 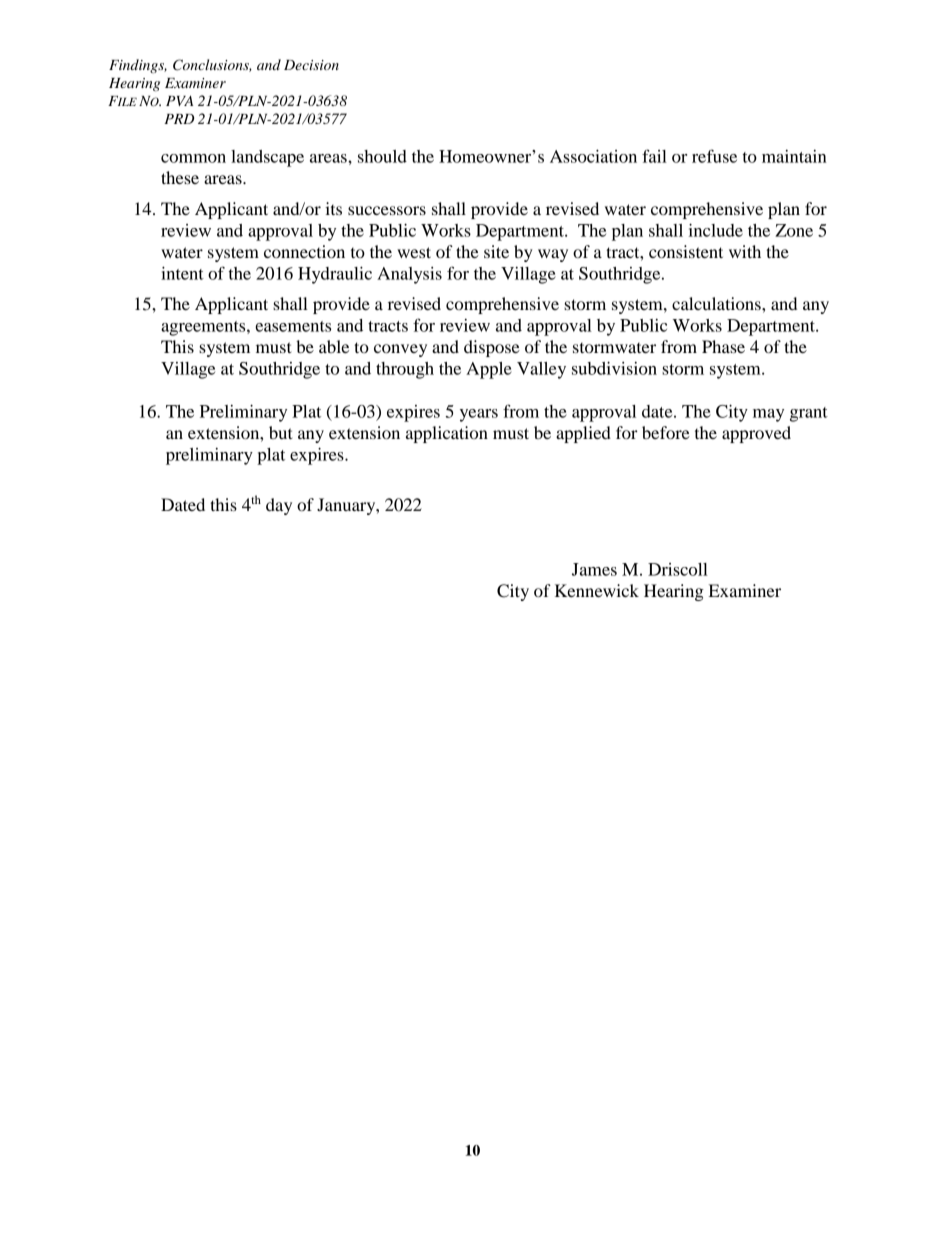 I want to click on calculations, so click(x=717, y=303).
